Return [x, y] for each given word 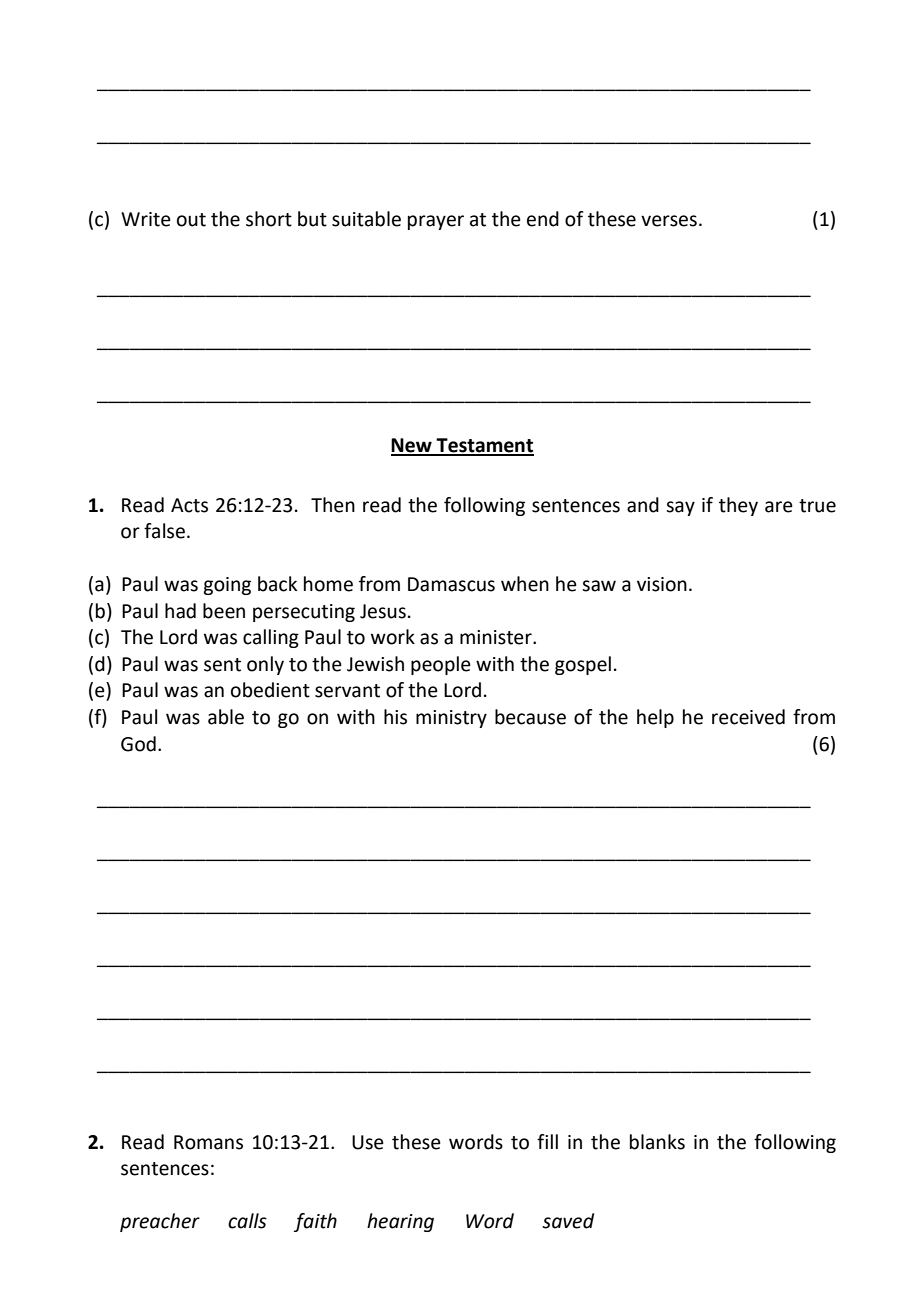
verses [669, 221]
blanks [657, 1142]
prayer [436, 222]
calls [247, 1221]
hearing [400, 1222]
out [191, 220]
